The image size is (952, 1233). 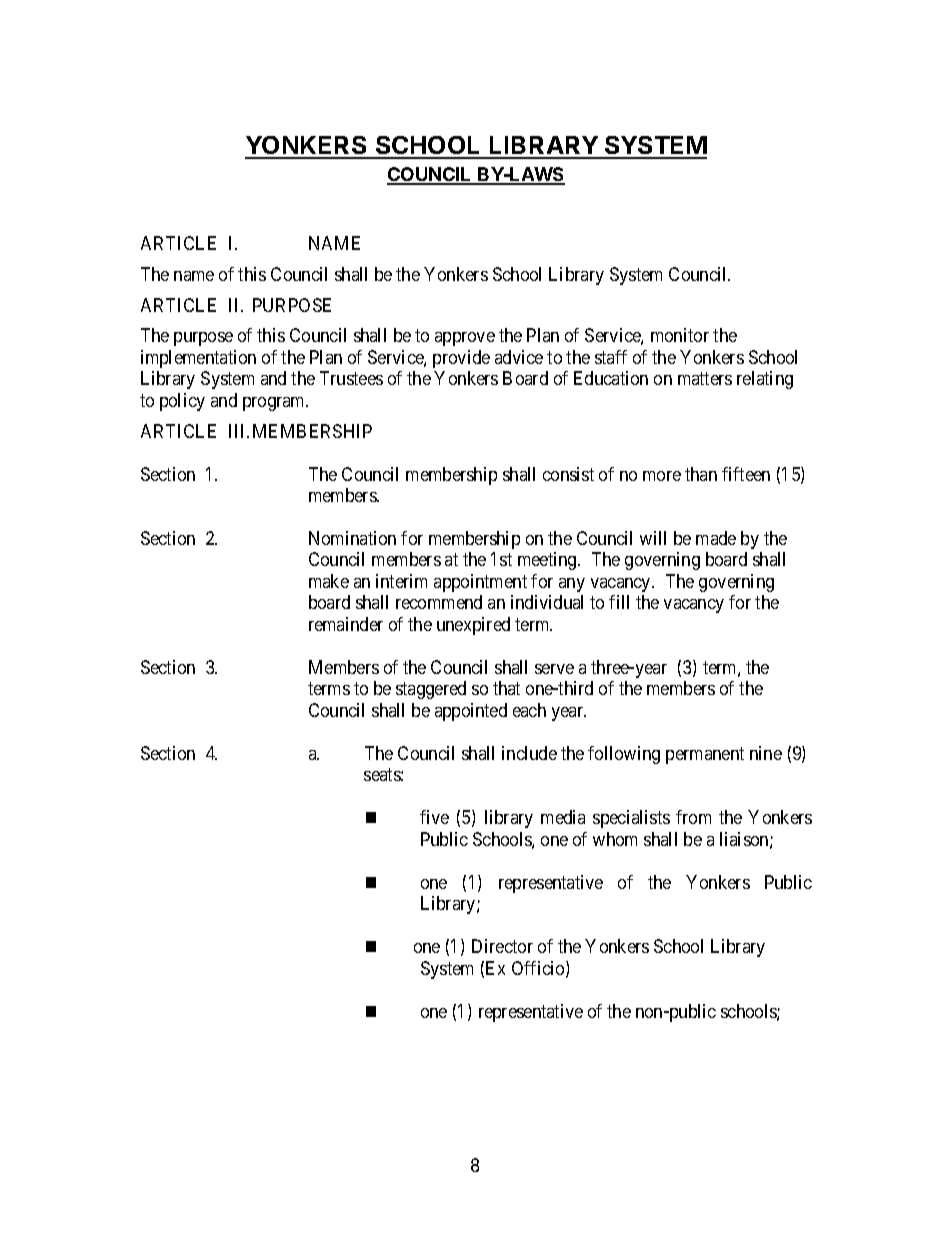 What do you see at coordinates (198, 359) in the screenshot?
I see `implementation` at bounding box center [198, 359].
